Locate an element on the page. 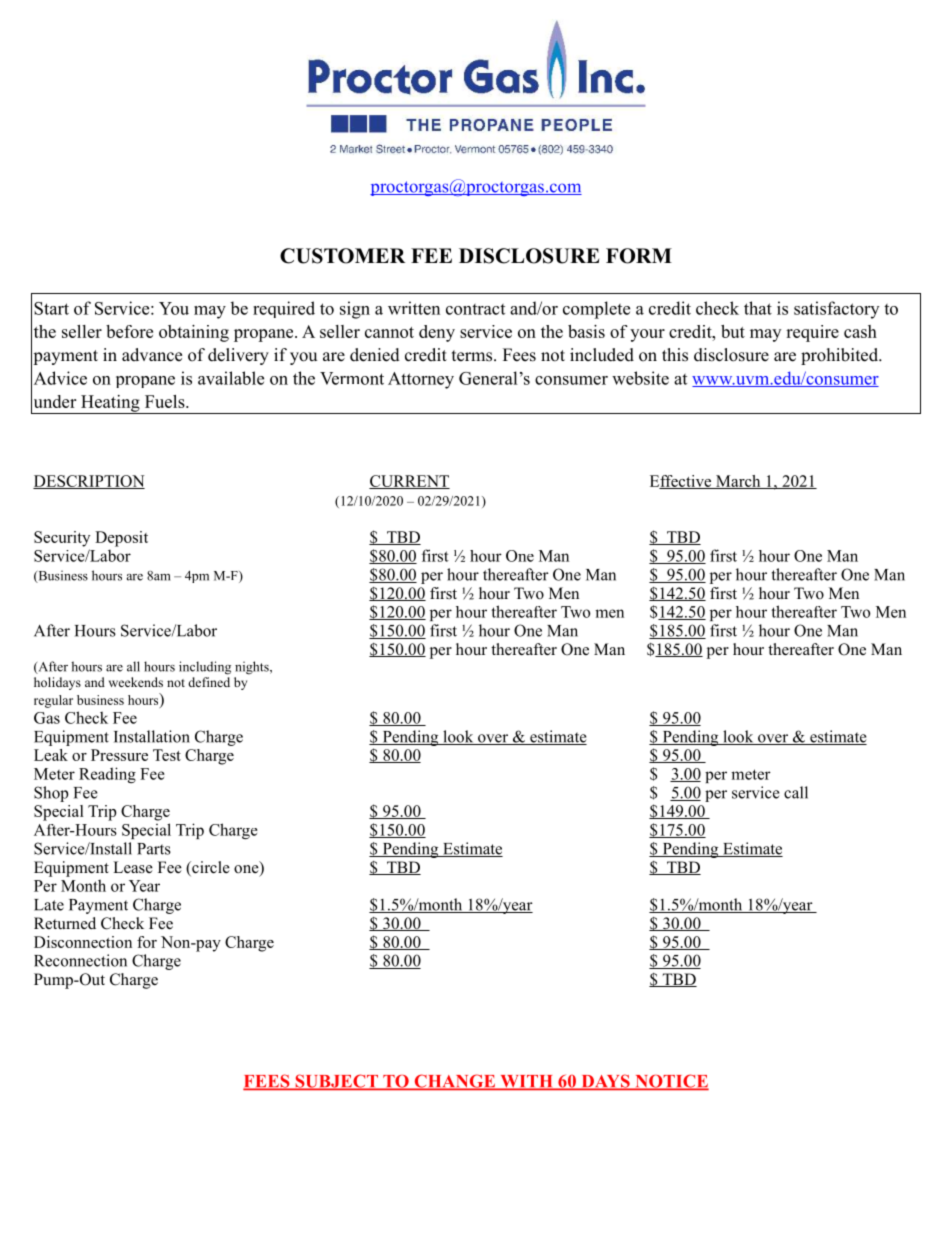  that is located at coordinates (758, 308).
